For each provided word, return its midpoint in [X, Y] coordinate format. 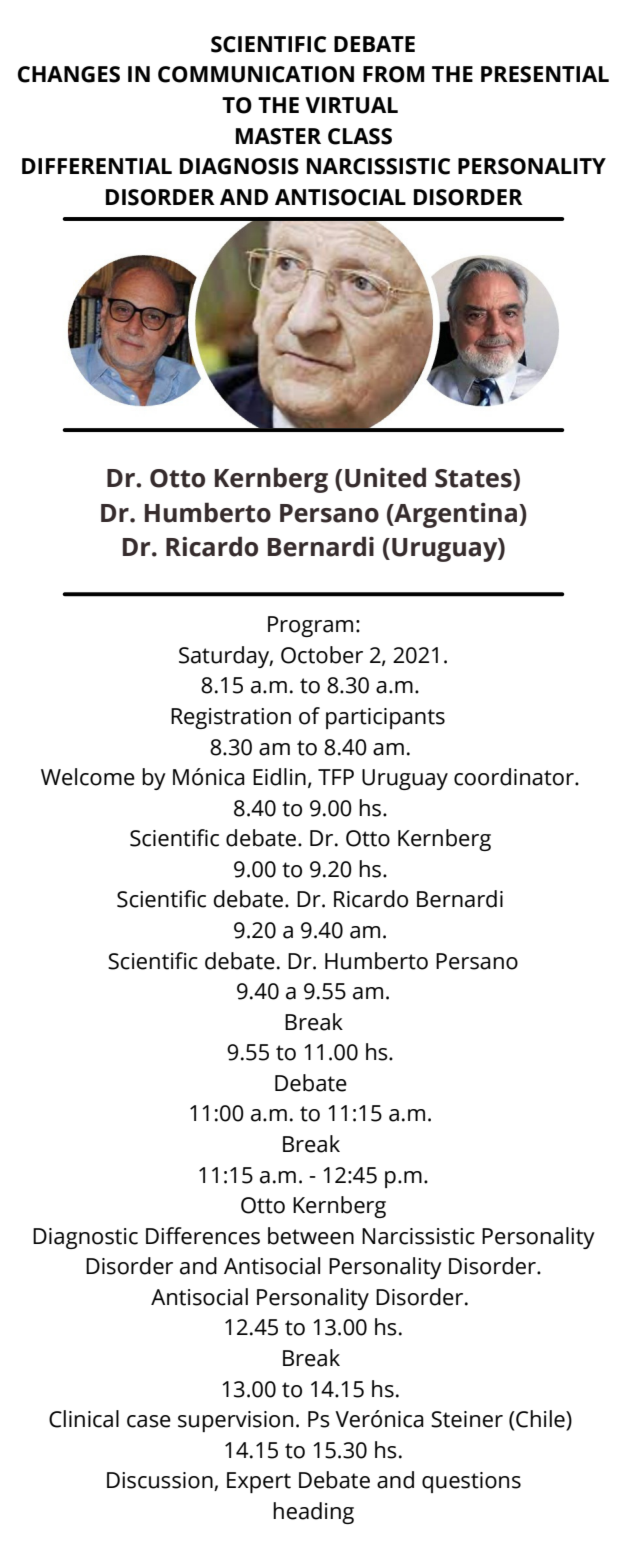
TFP [336, 777]
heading [313, 1513]
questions [471, 1482]
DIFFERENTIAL [97, 166]
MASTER [278, 136]
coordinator [515, 777]
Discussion [161, 1481]
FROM [393, 74]
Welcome [88, 777]
